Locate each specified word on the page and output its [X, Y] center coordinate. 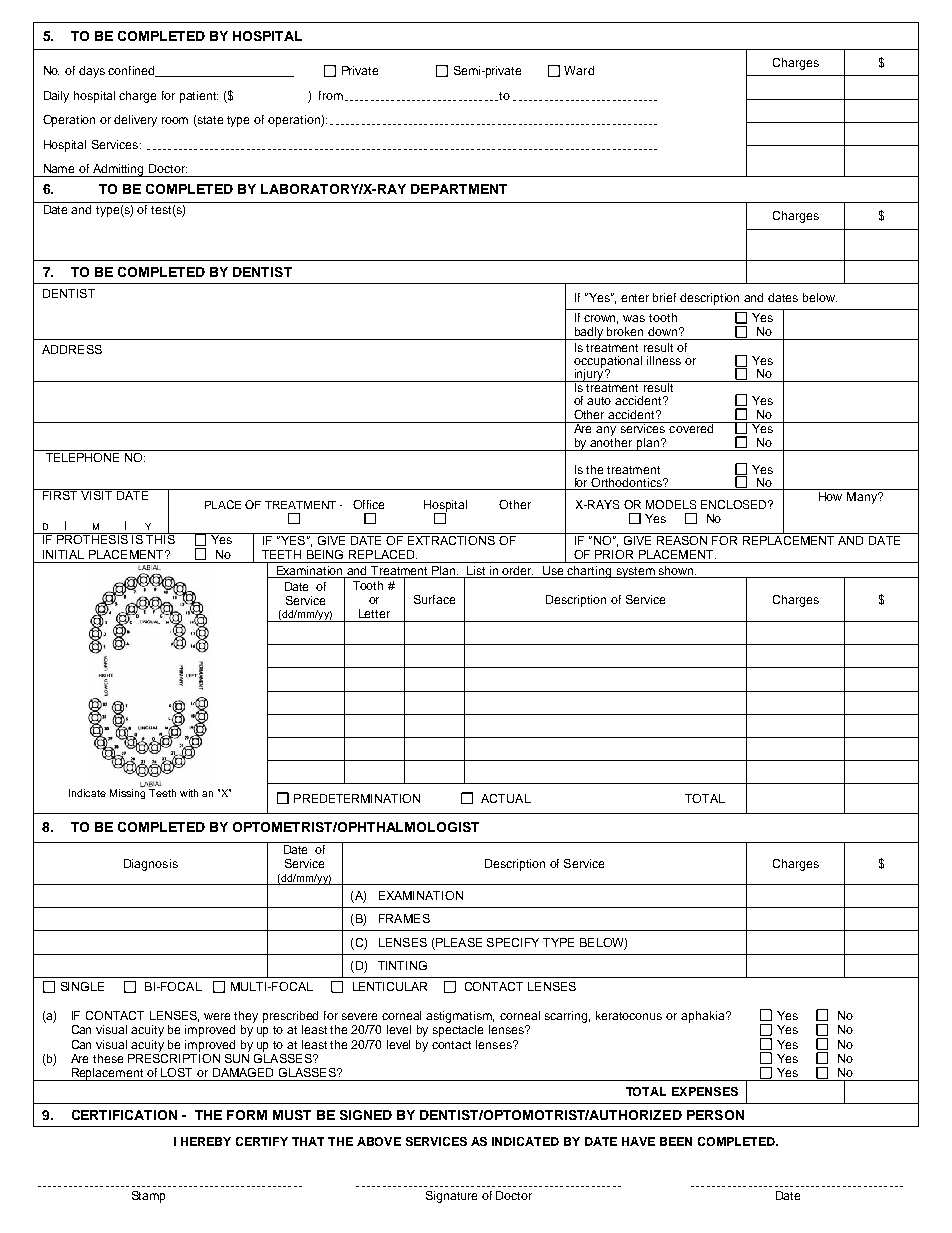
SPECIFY [513, 942]
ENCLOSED [735, 504]
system [635, 572]
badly [589, 333]
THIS [161, 538]
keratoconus [629, 1015]
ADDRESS [72, 349]
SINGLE [82, 986]
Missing [127, 794]
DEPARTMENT [459, 189]
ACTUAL [506, 798]
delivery [135, 121]
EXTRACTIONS [451, 540]
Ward [579, 70]
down [664, 331]
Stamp [148, 1197]
